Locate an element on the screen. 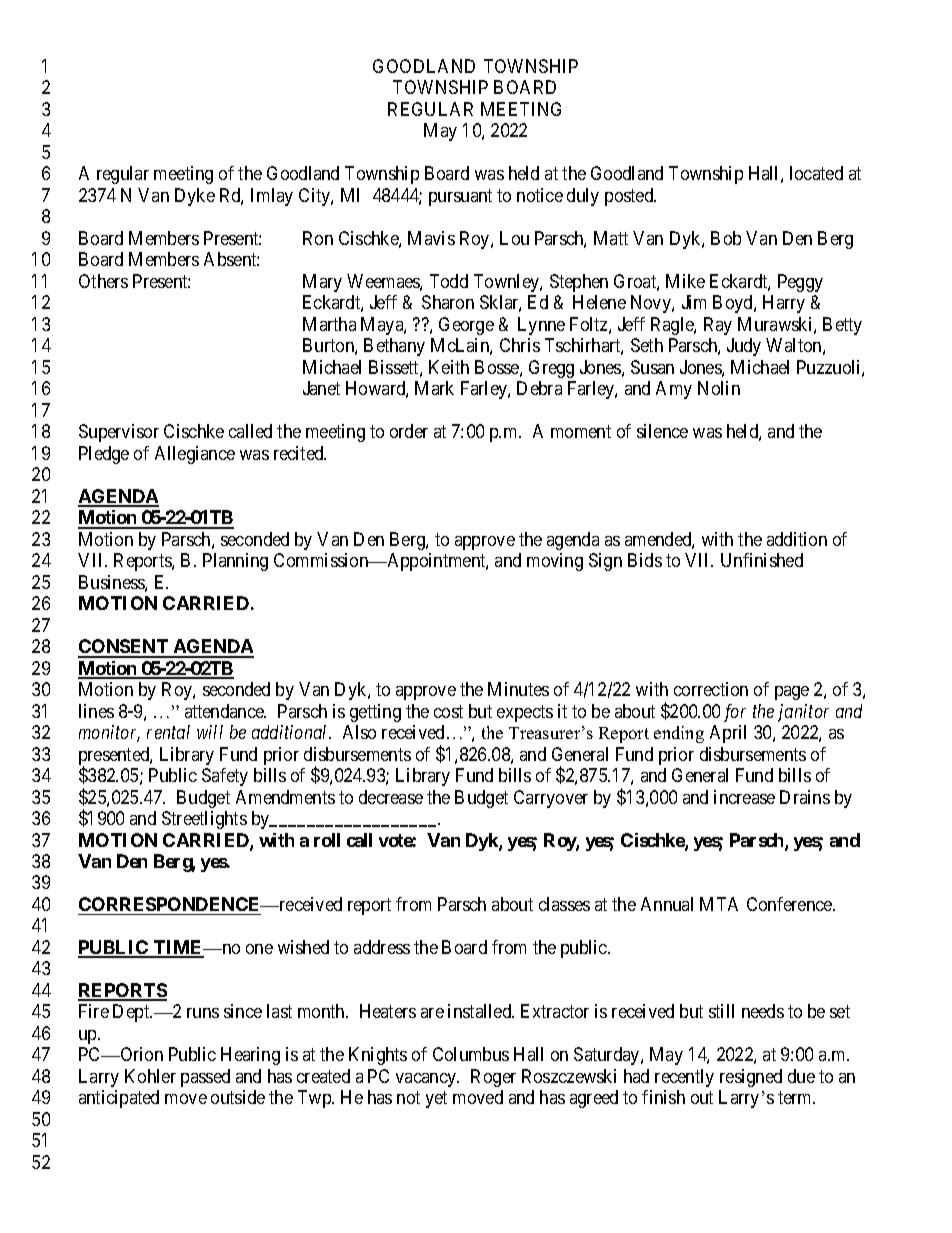 This screenshot has width=952, height=1233. passed is located at coordinates (205, 1078).
